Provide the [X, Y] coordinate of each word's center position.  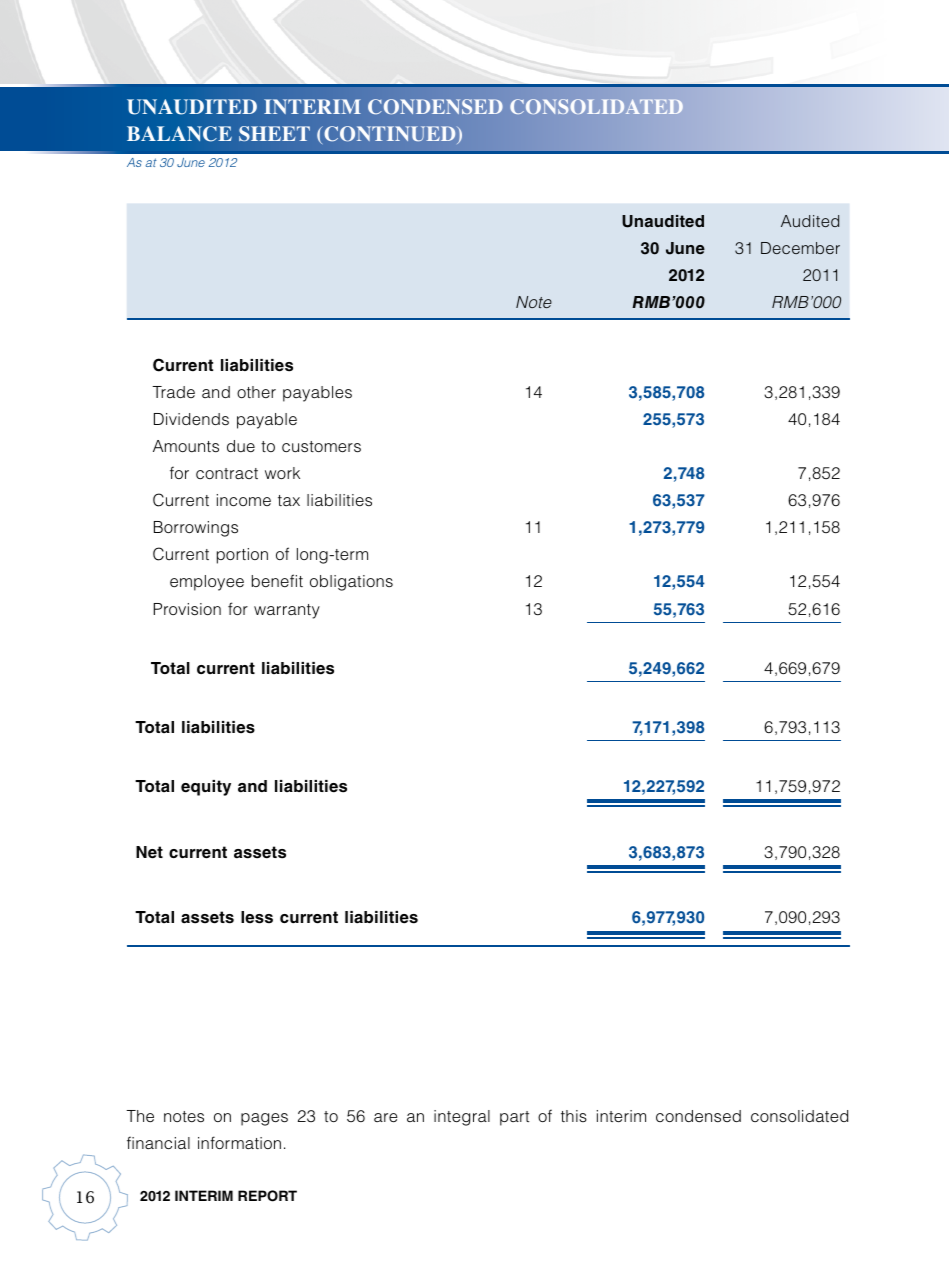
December [800, 248]
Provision [187, 609]
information [239, 1142]
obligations [351, 583]
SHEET [274, 133]
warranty [287, 611]
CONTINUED [390, 135]
